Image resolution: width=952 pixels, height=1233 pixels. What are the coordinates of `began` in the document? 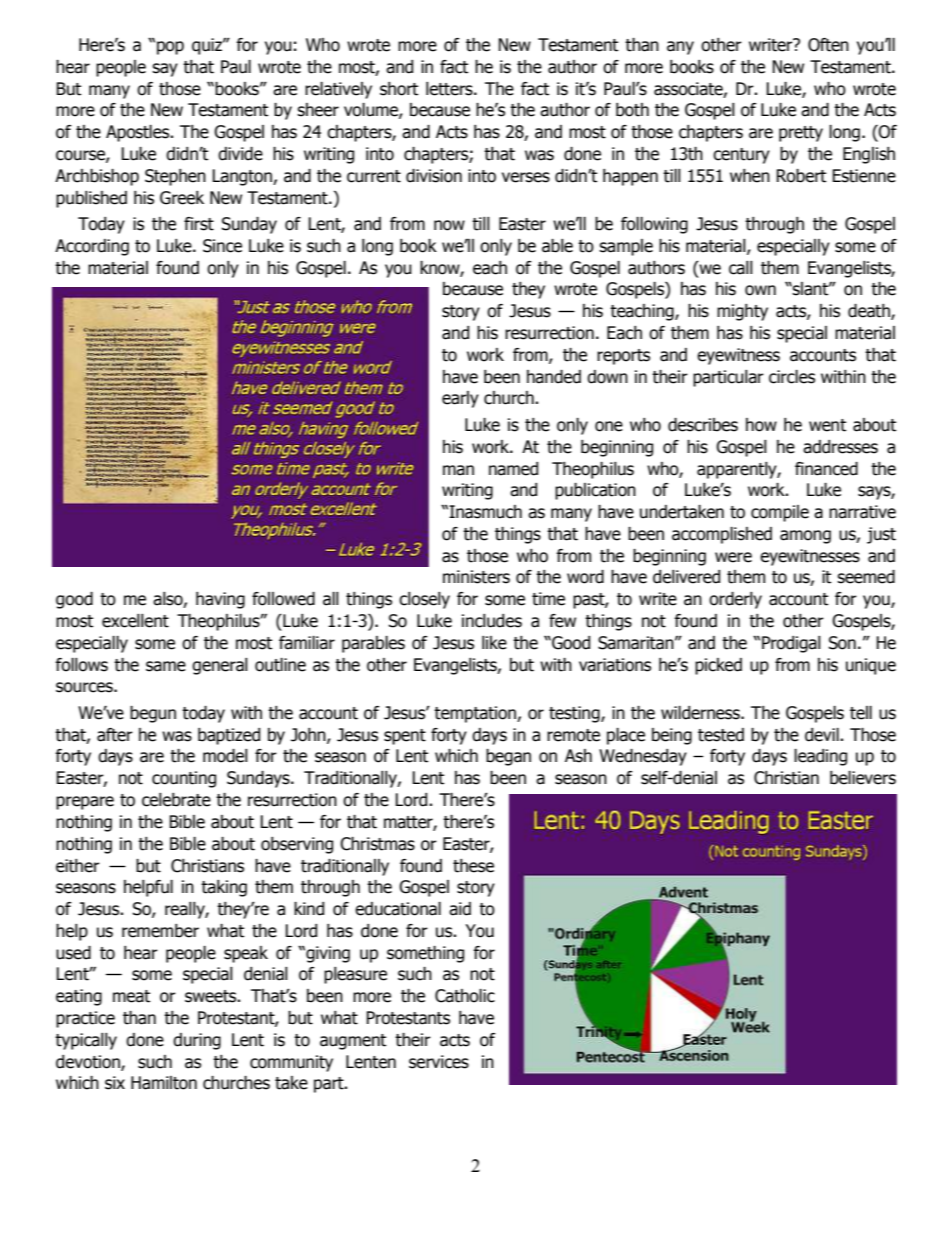 It's located at (508, 757).
